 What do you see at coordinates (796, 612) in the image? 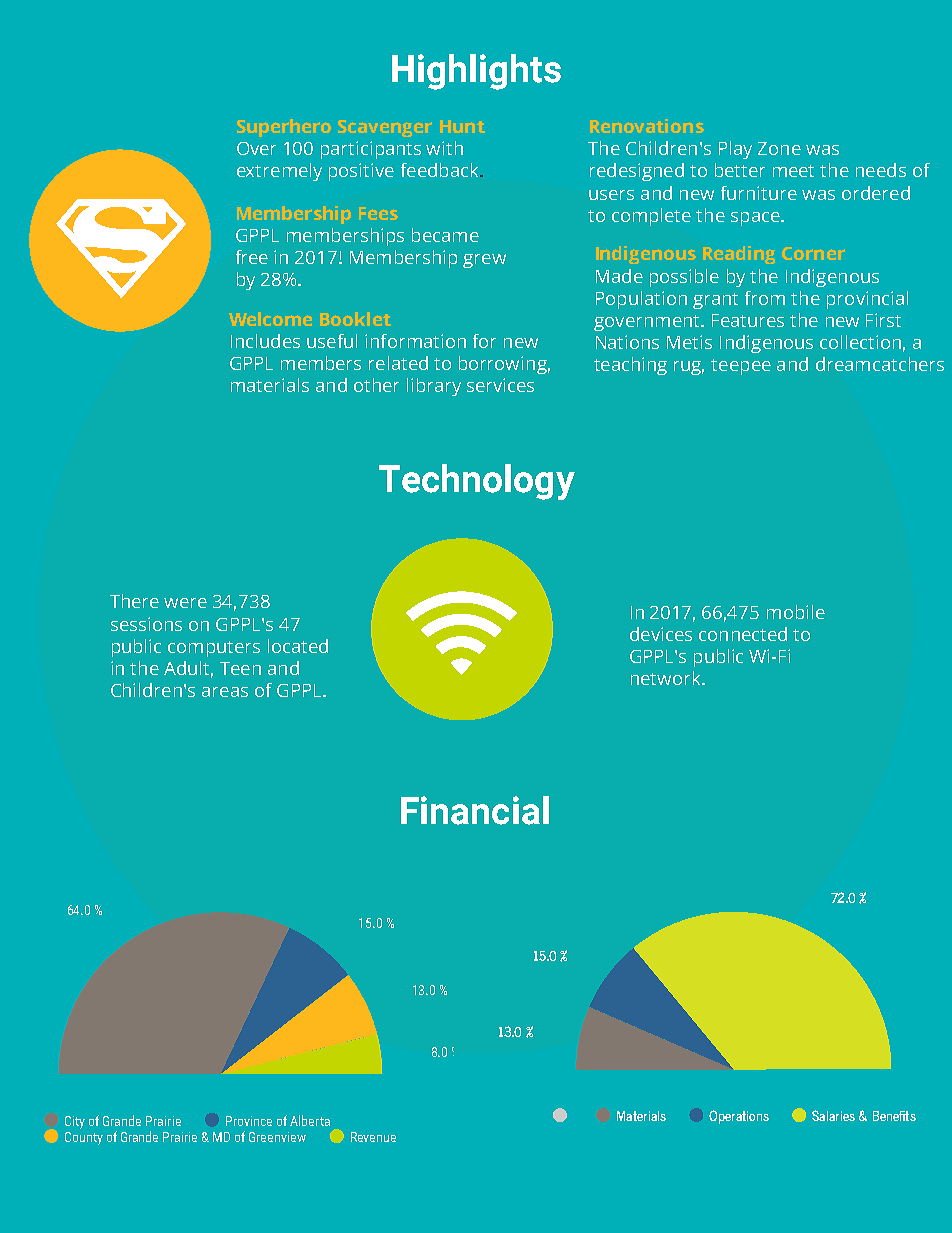
I see `mobile` at bounding box center [796, 612].
